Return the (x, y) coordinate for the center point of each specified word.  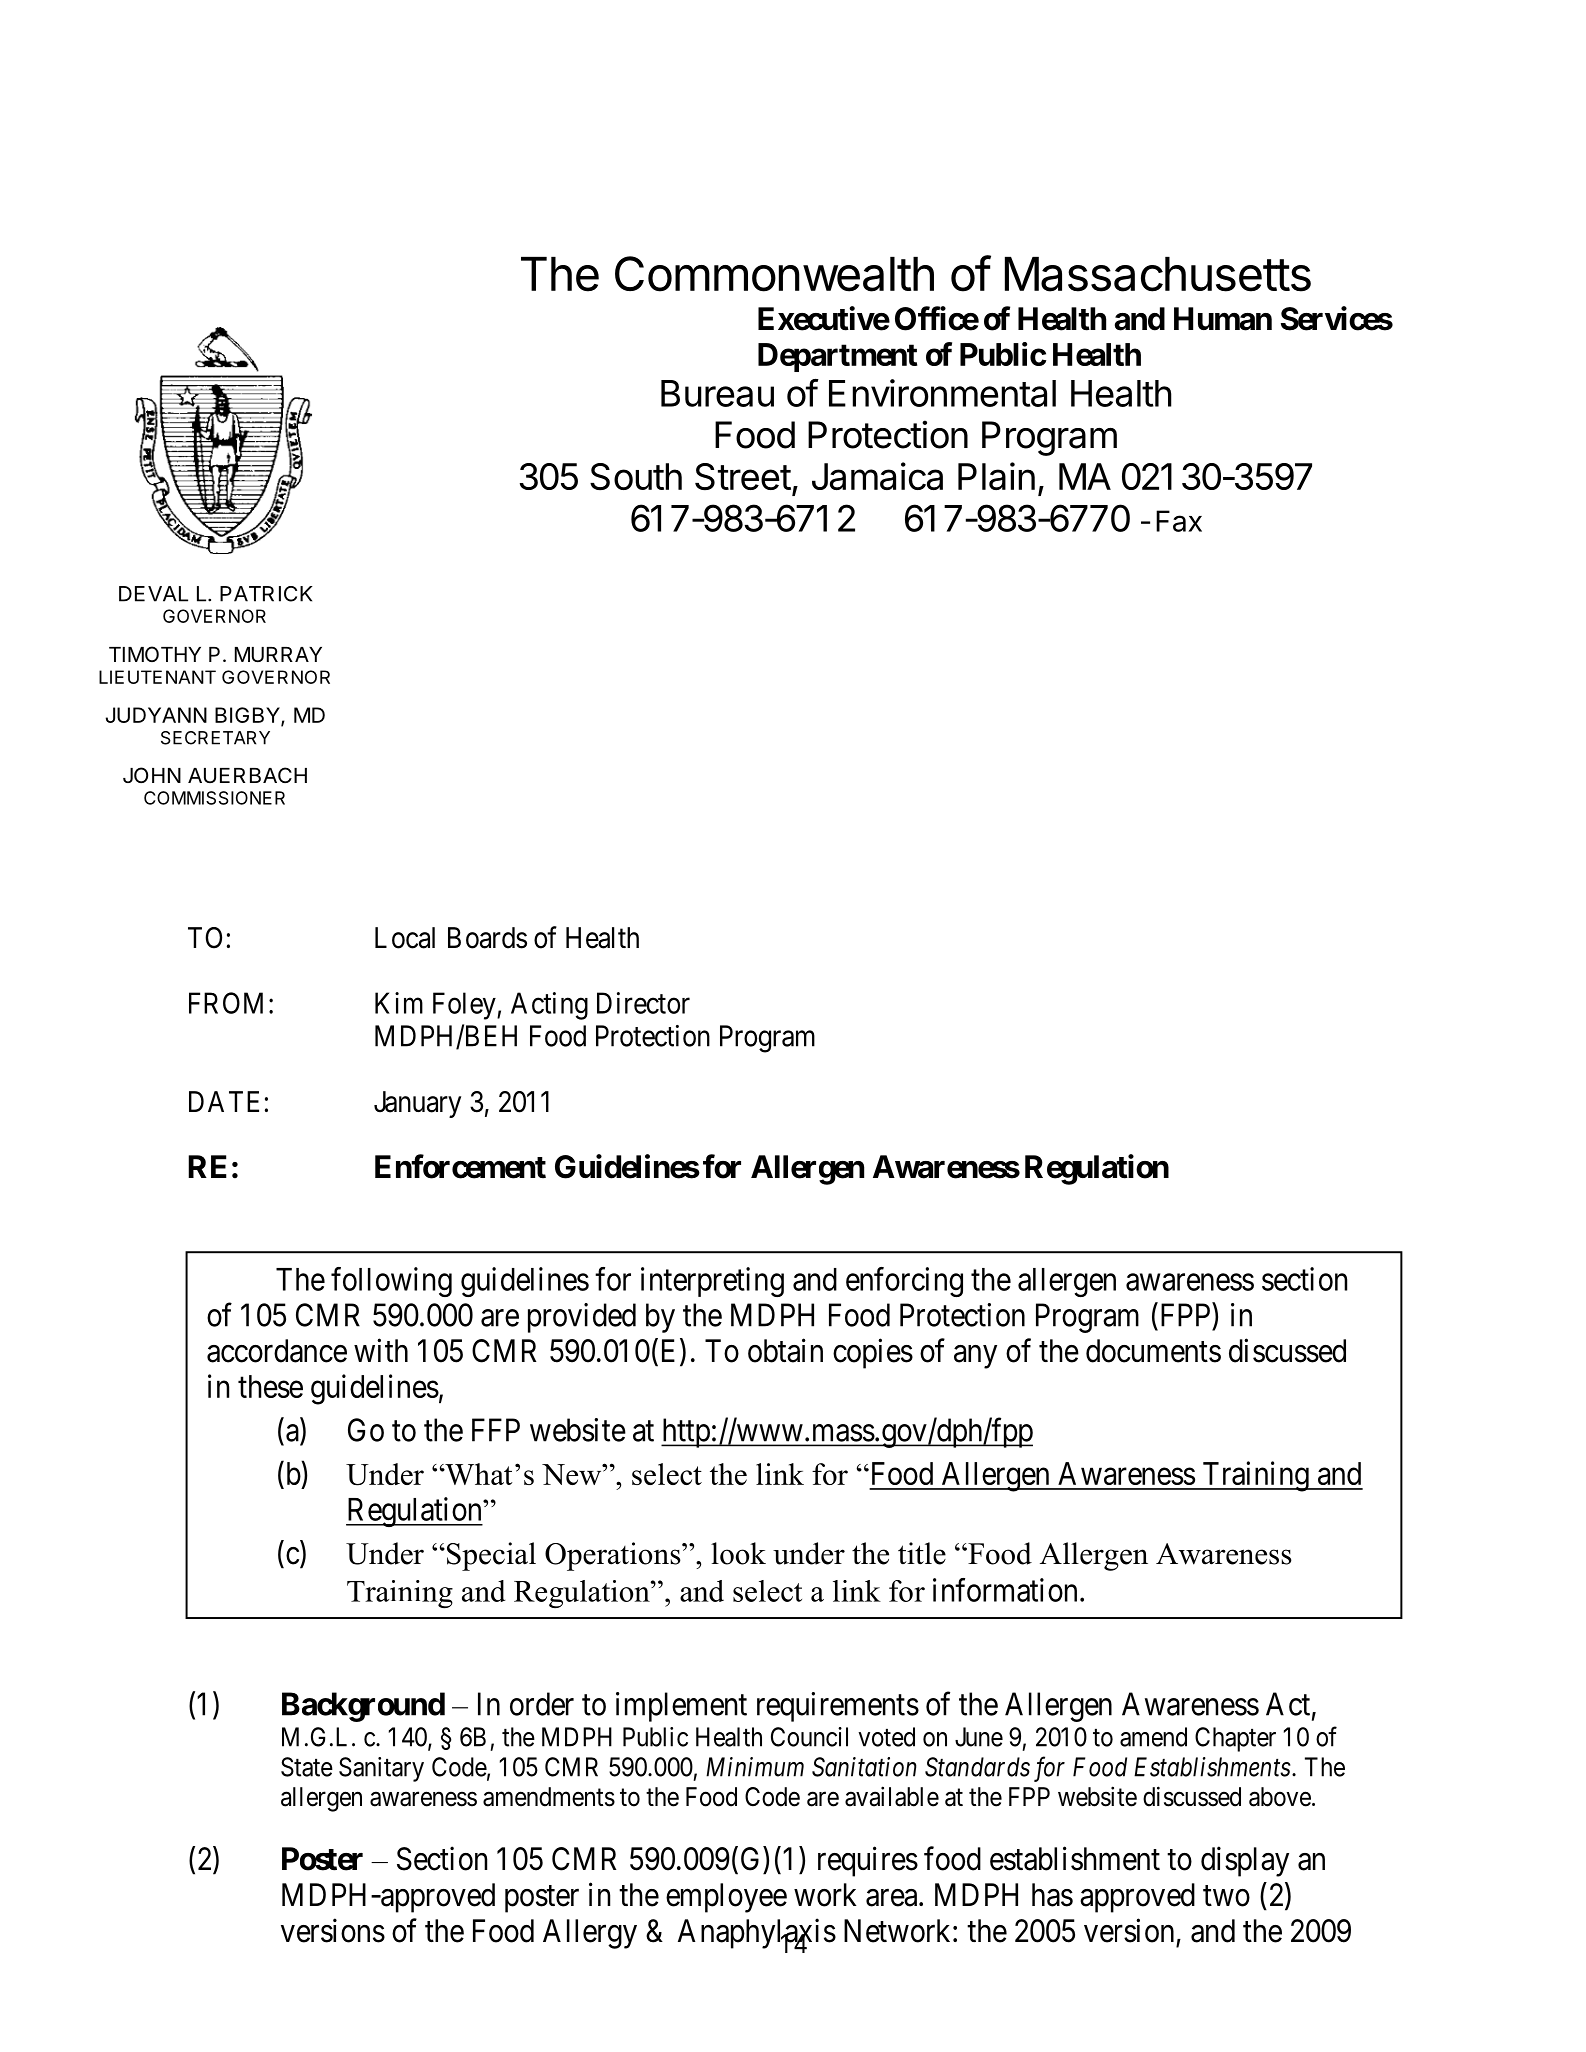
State (307, 1767)
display (1245, 1861)
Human (1223, 319)
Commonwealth (774, 274)
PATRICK (266, 594)
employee (726, 1898)
